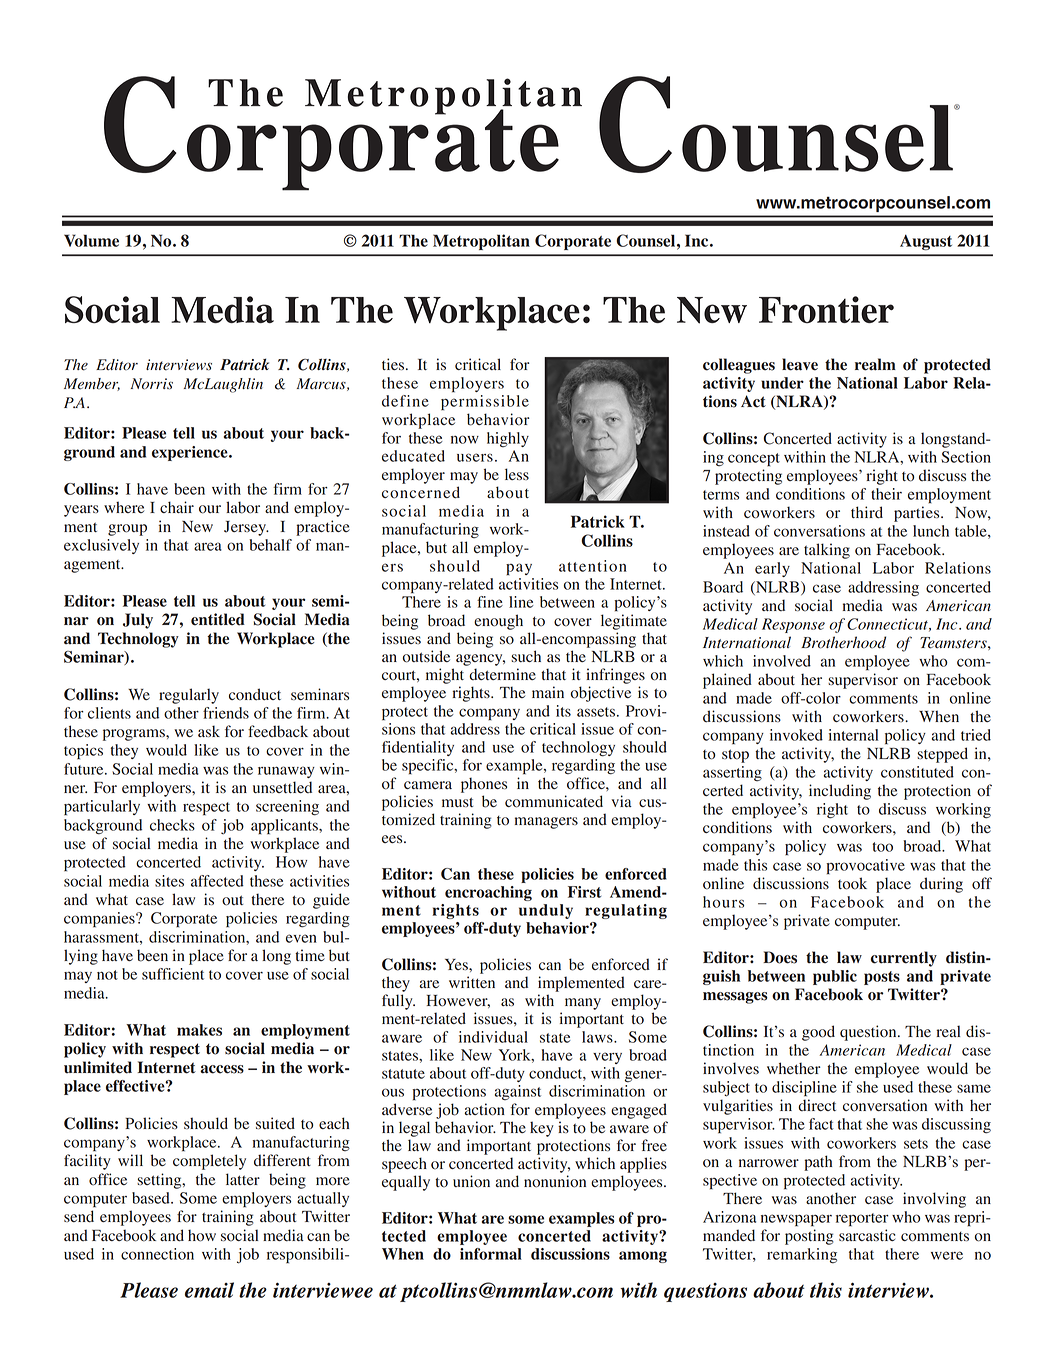  I want to click on unduly, so click(546, 911).
